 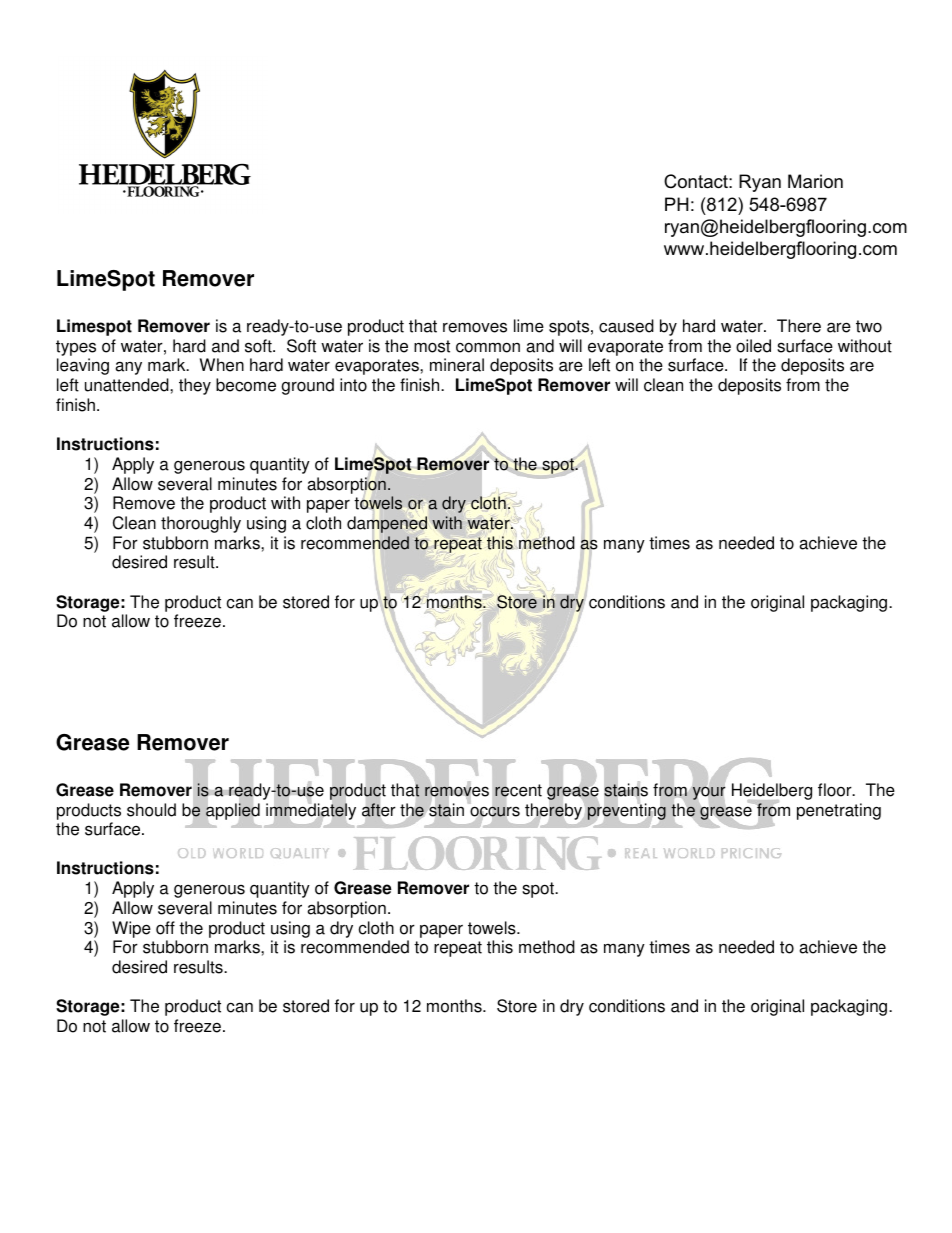 What do you see at coordinates (131, 929) in the screenshot?
I see `Wipe` at bounding box center [131, 929].
